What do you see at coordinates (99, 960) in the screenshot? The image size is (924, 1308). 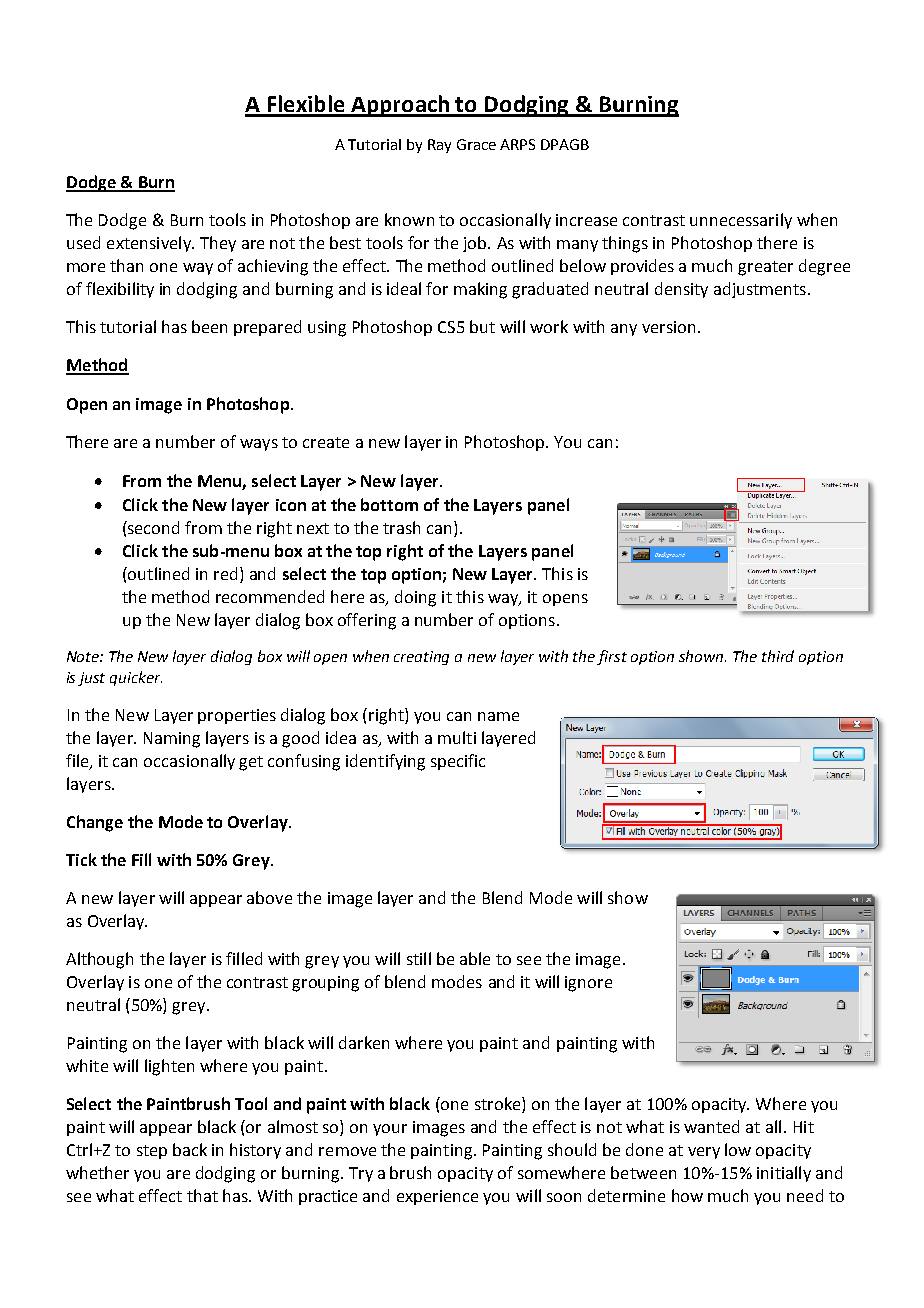 I see `Although` at bounding box center [99, 960].
